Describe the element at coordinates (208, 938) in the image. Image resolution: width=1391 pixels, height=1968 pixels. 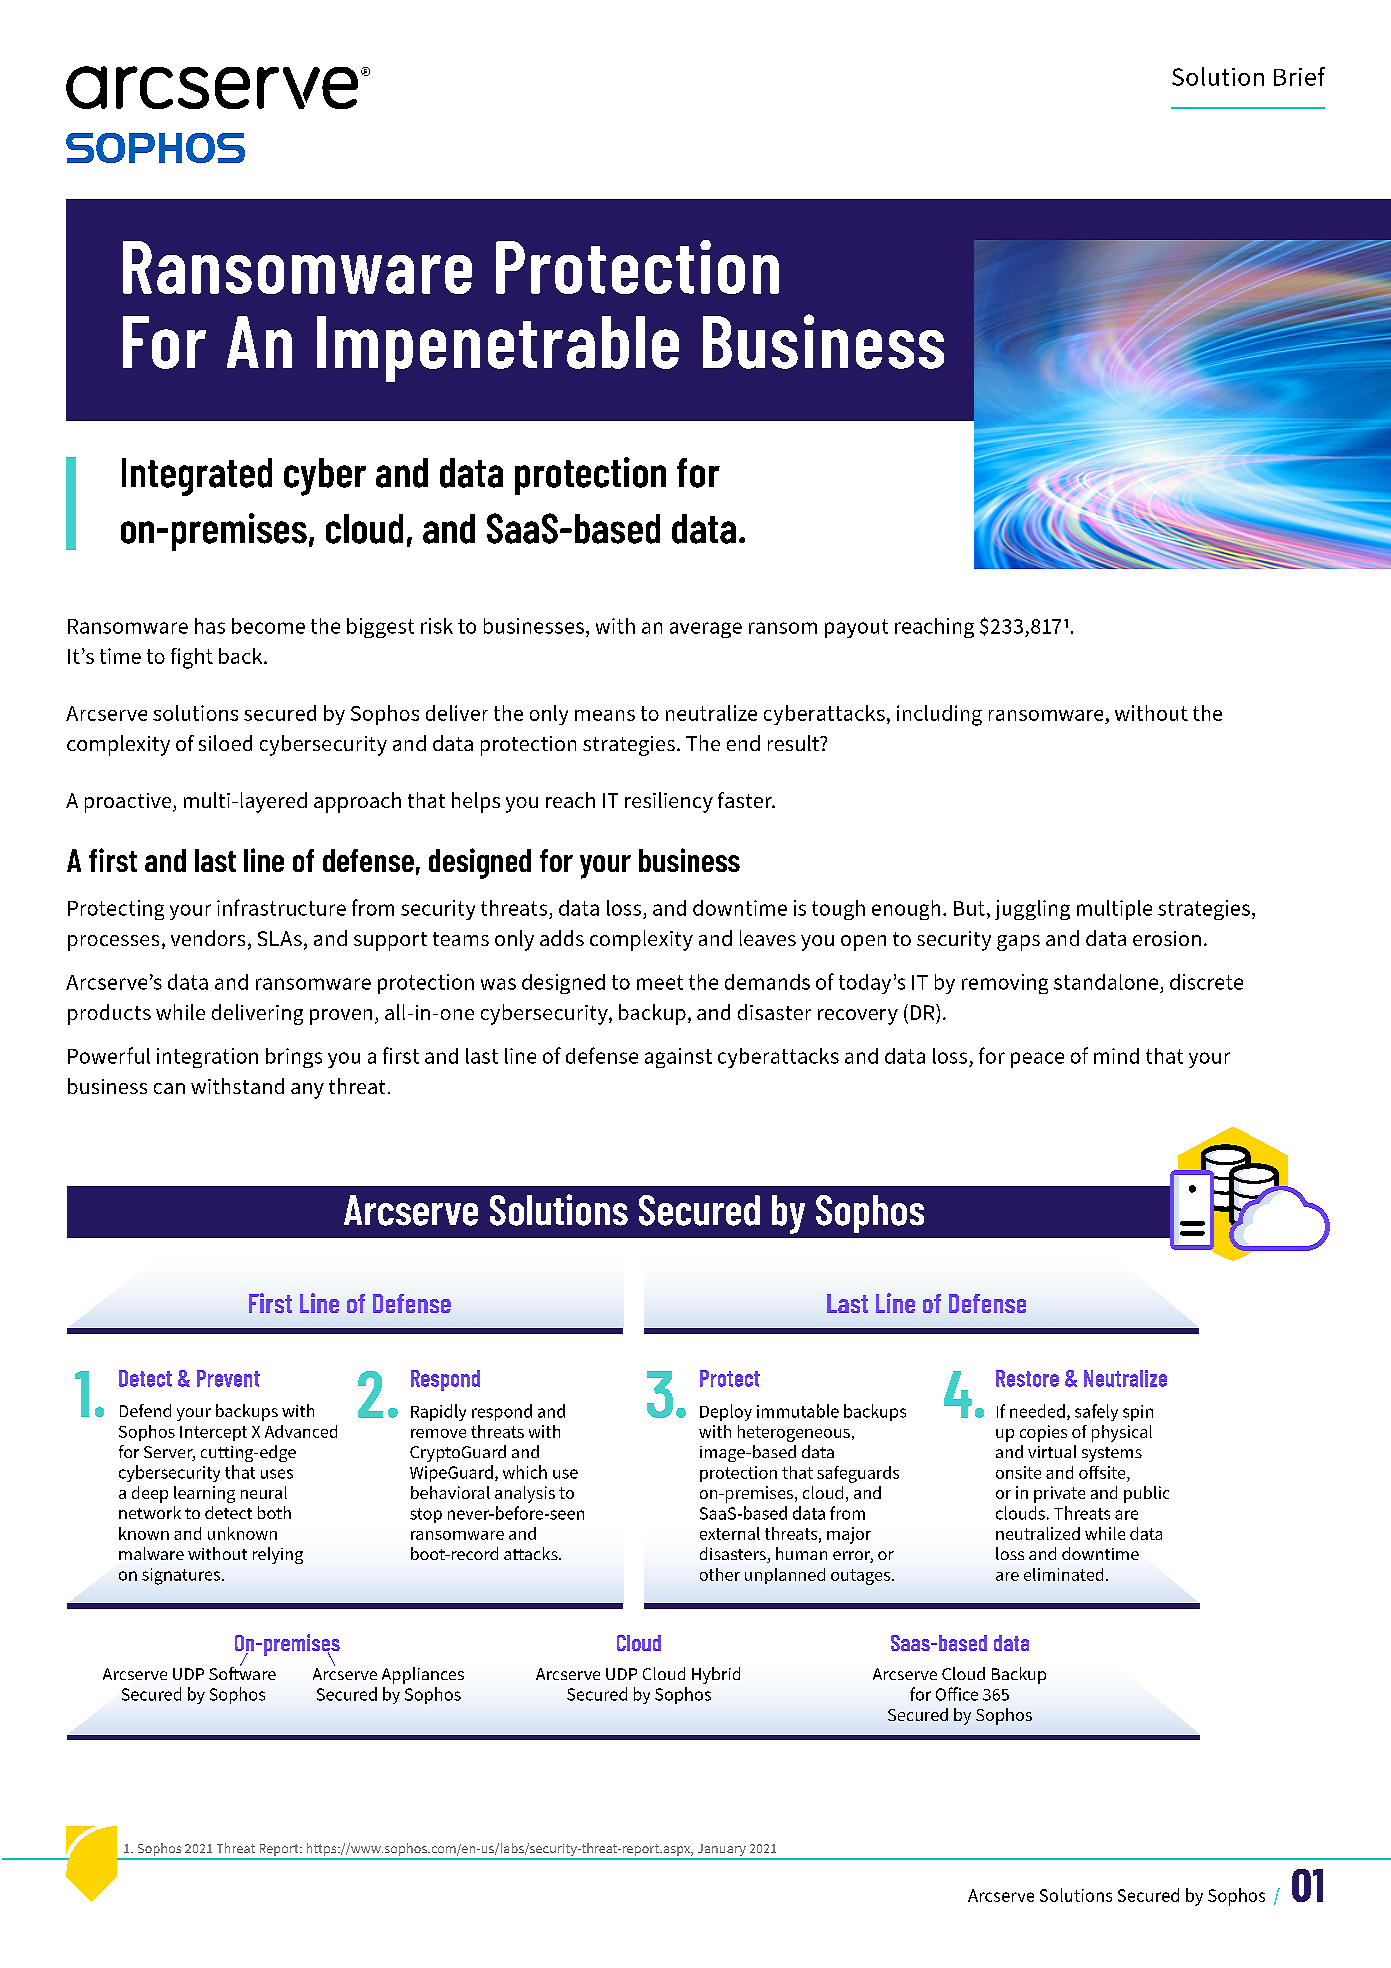
I see `vendors` at that location.
